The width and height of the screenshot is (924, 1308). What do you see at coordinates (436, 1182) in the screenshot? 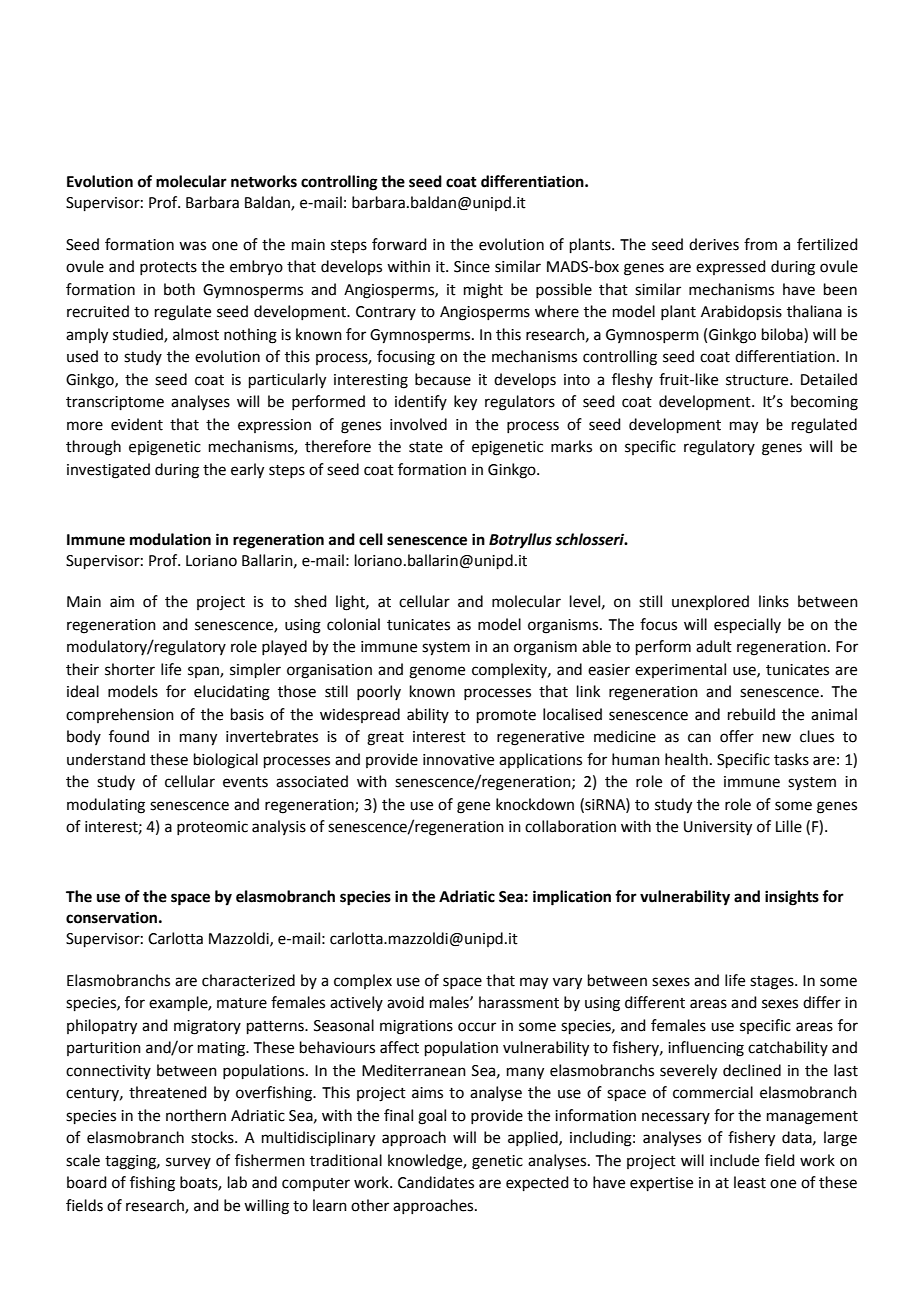
I see `Candidates` at bounding box center [436, 1182].
